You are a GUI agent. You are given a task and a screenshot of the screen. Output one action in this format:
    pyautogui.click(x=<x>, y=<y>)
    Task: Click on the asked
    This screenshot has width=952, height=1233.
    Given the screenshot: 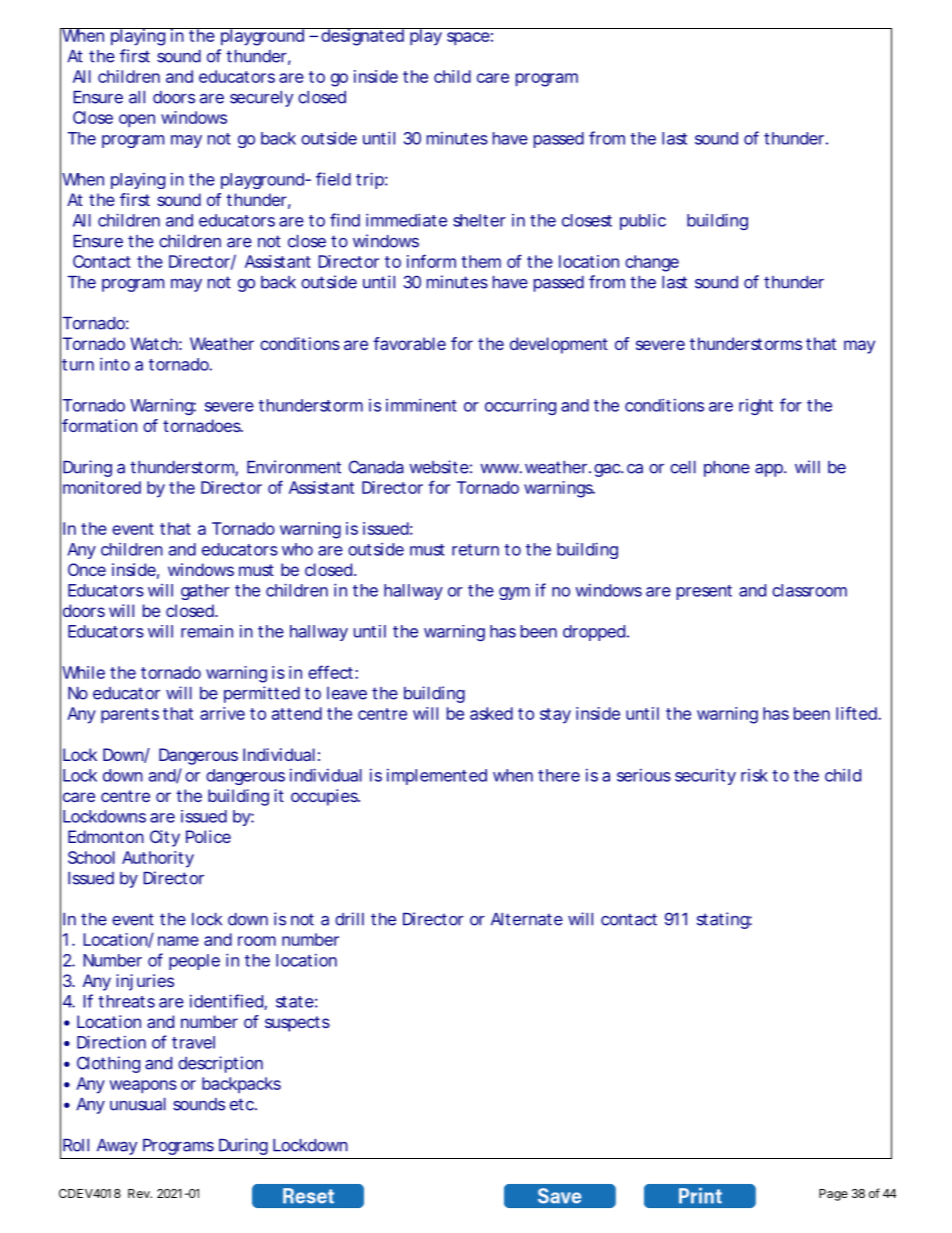 What is the action you would take?
    pyautogui.click(x=491, y=713)
